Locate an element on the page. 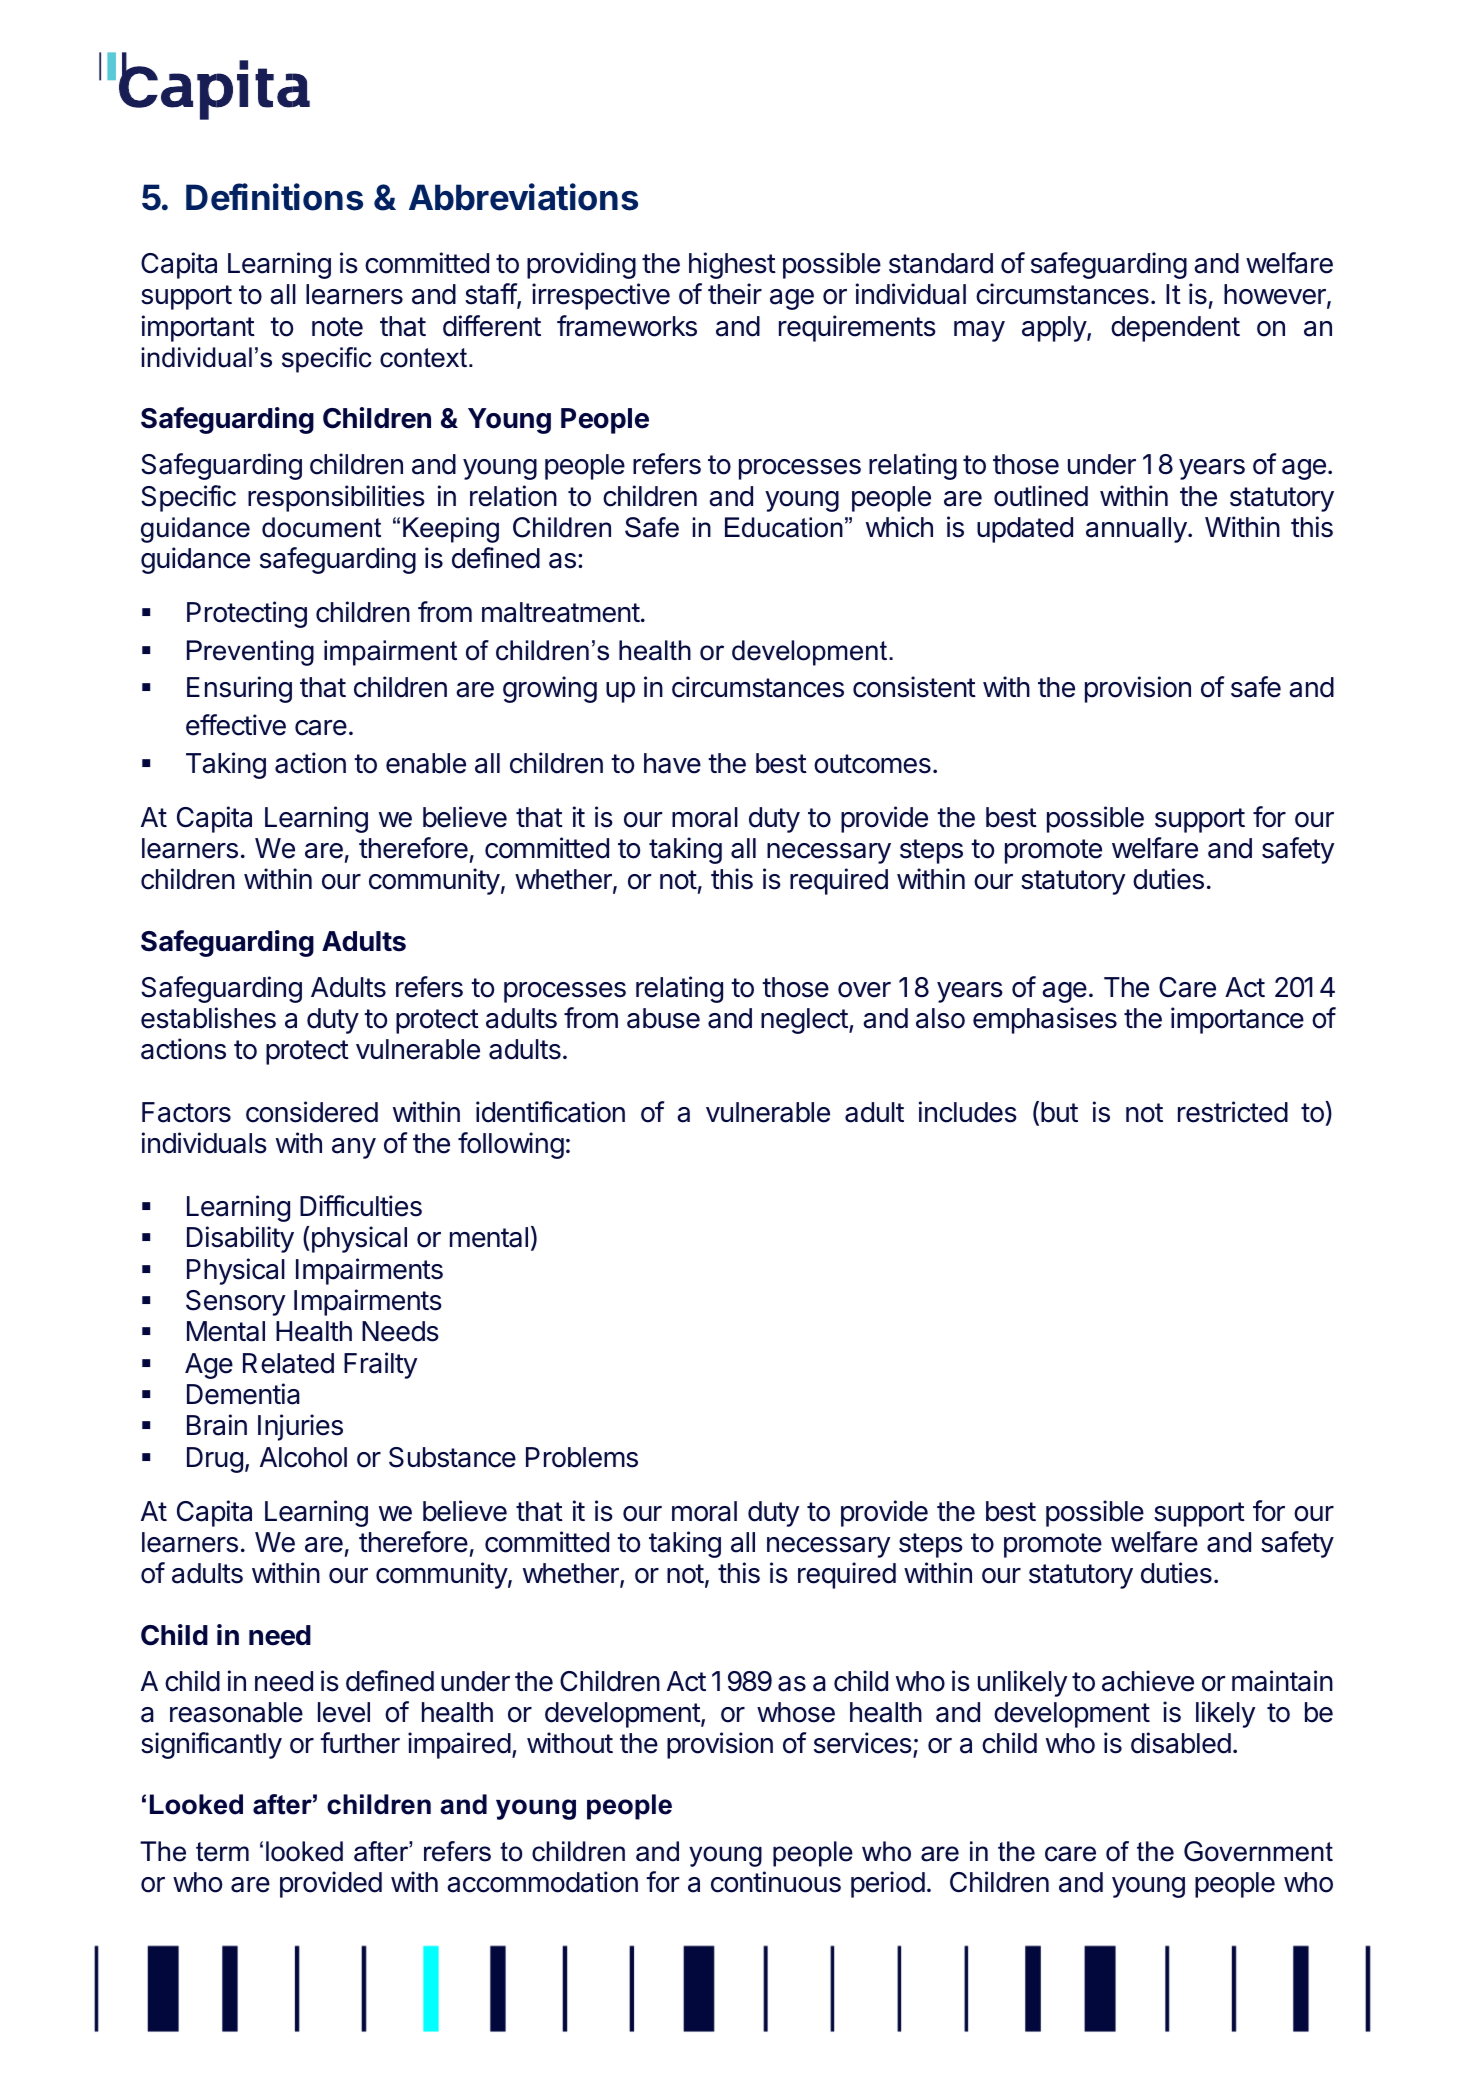 The height and width of the document is (2085, 1474). Definitions is located at coordinates (274, 197).
